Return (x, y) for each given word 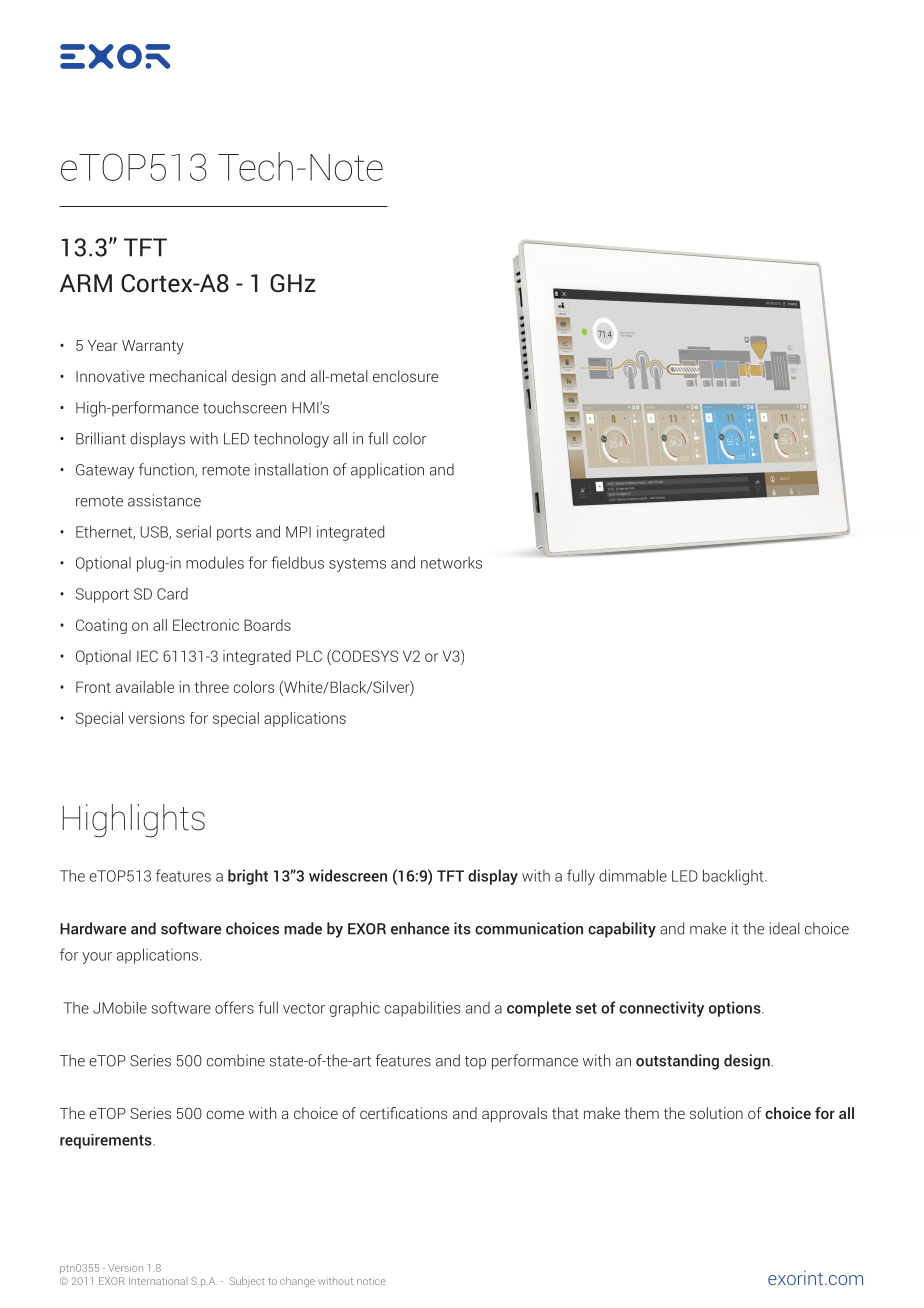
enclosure (405, 376)
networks (451, 563)
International (157, 1281)
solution (716, 1113)
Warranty (153, 347)
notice (371, 1282)
